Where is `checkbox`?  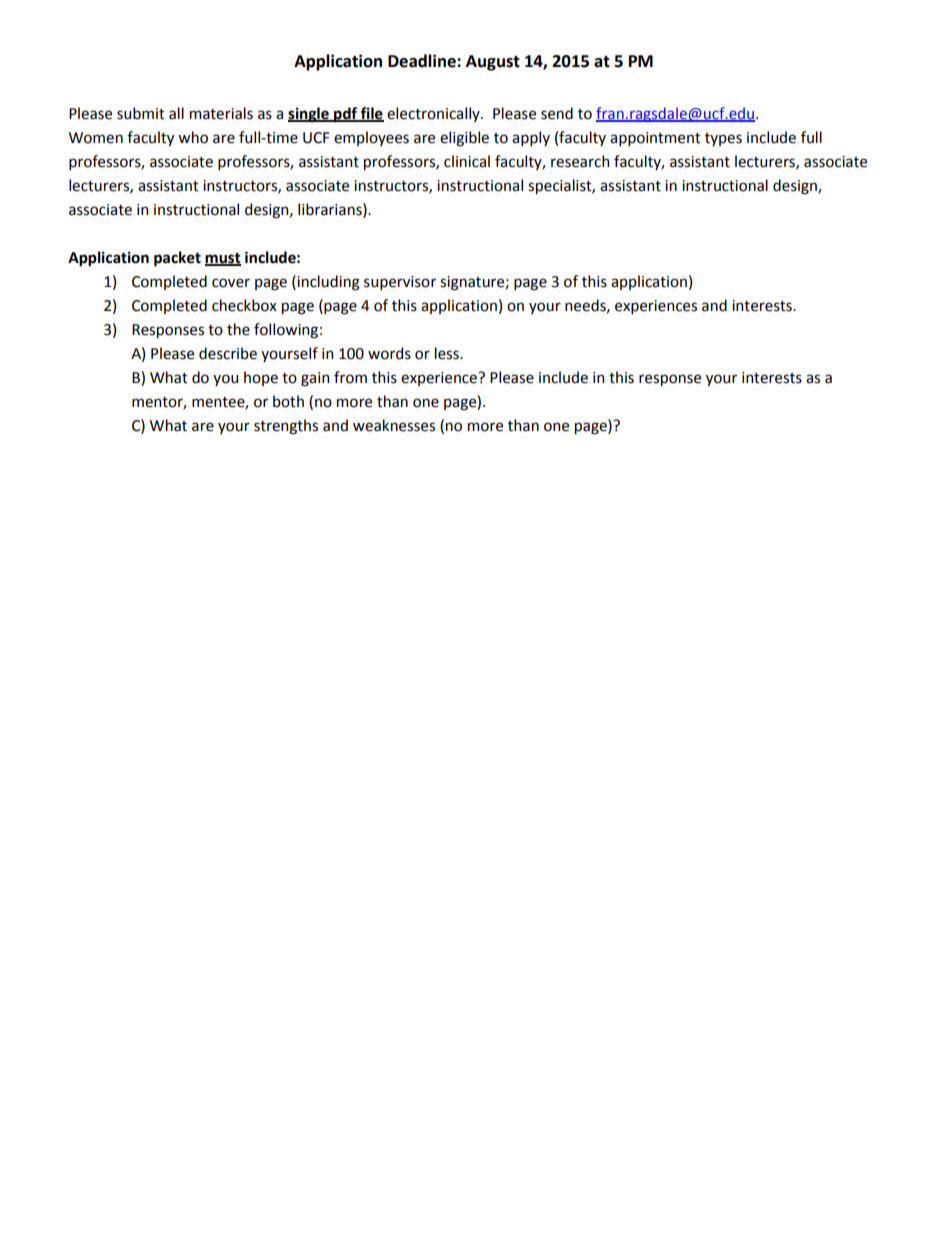 checkbox is located at coordinates (244, 305).
